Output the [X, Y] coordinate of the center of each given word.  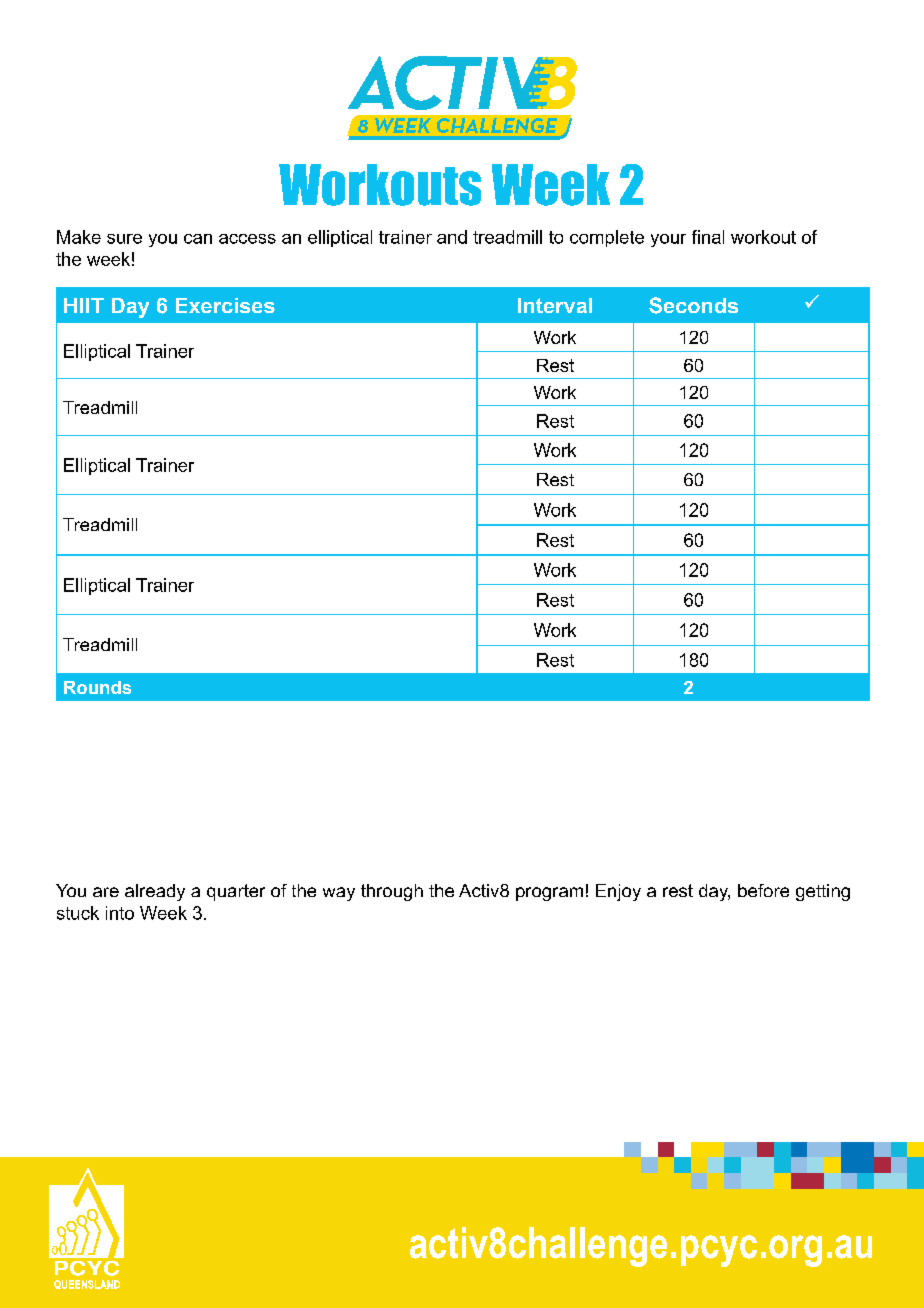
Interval [555, 305]
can [198, 239]
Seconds [693, 305]
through [392, 892]
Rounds [97, 687]
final [708, 237]
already [155, 892]
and [452, 237]
